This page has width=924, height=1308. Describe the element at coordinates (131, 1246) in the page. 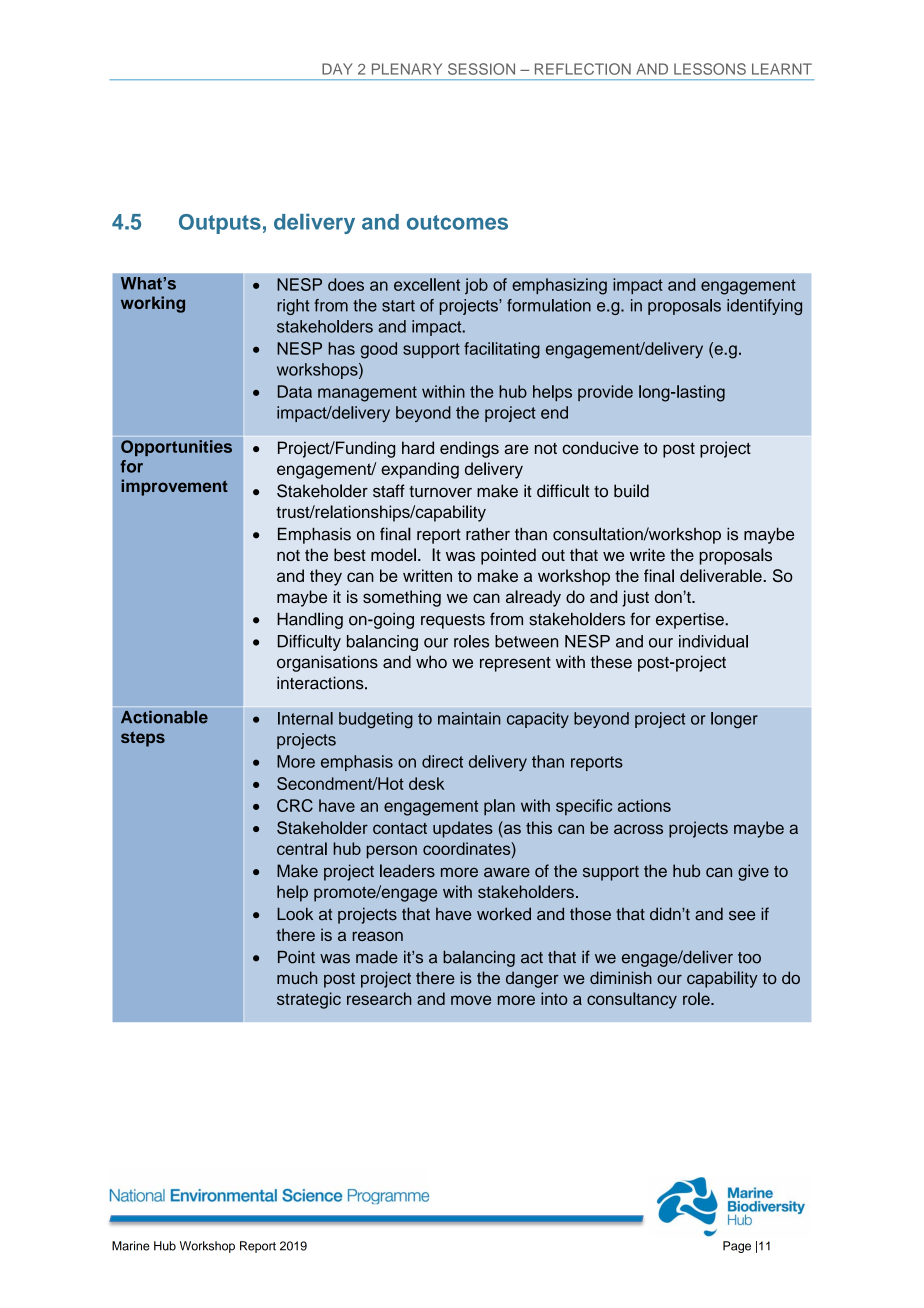

I see `Marine` at that location.
